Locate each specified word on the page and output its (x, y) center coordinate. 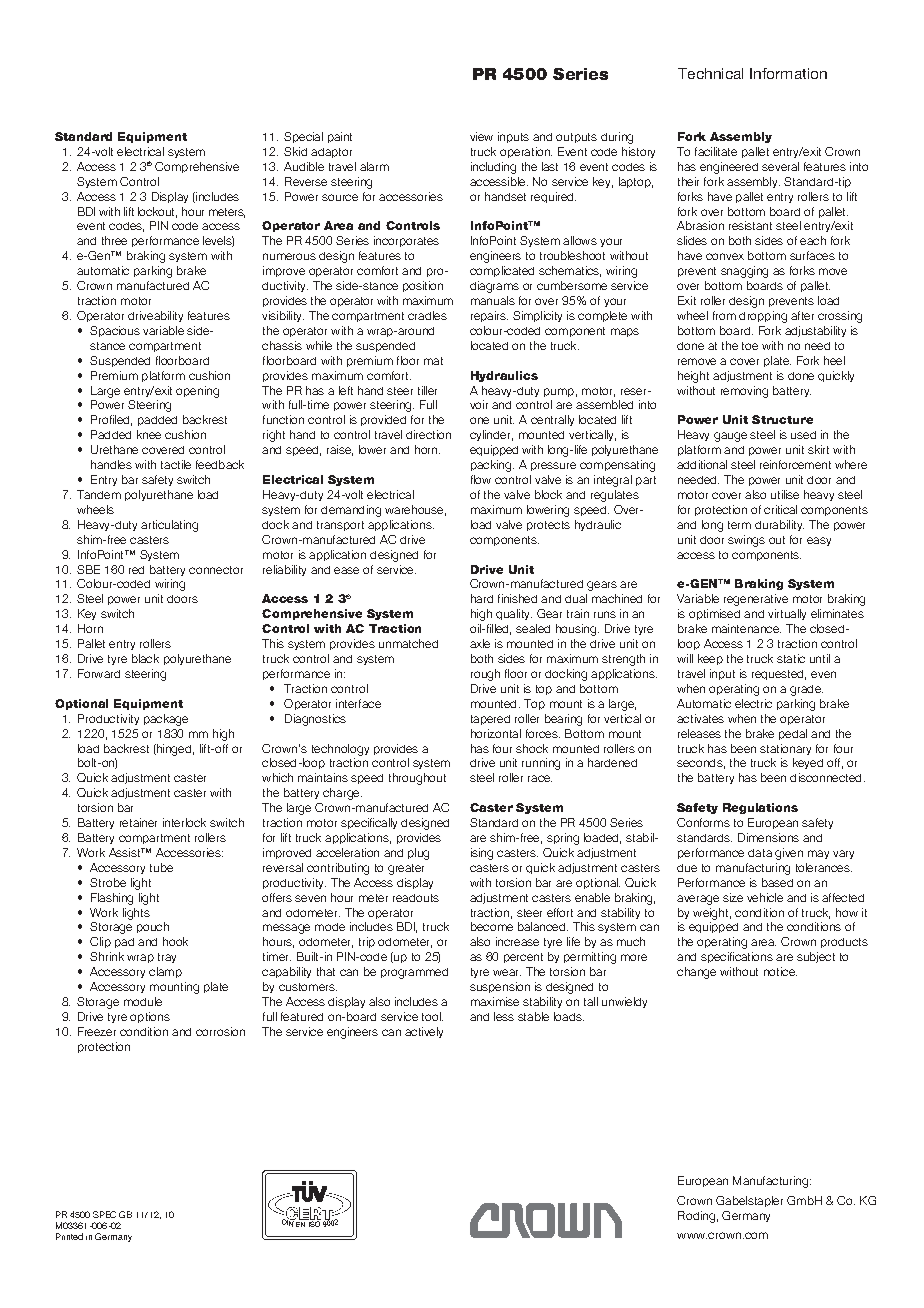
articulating (169, 526)
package (166, 720)
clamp (165, 972)
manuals (493, 300)
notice (780, 971)
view (481, 136)
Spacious (115, 331)
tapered (490, 720)
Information (788, 73)
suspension (500, 987)
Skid (295, 151)
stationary (785, 749)
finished (517, 598)
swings (746, 541)
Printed (69, 1236)
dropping (763, 317)
